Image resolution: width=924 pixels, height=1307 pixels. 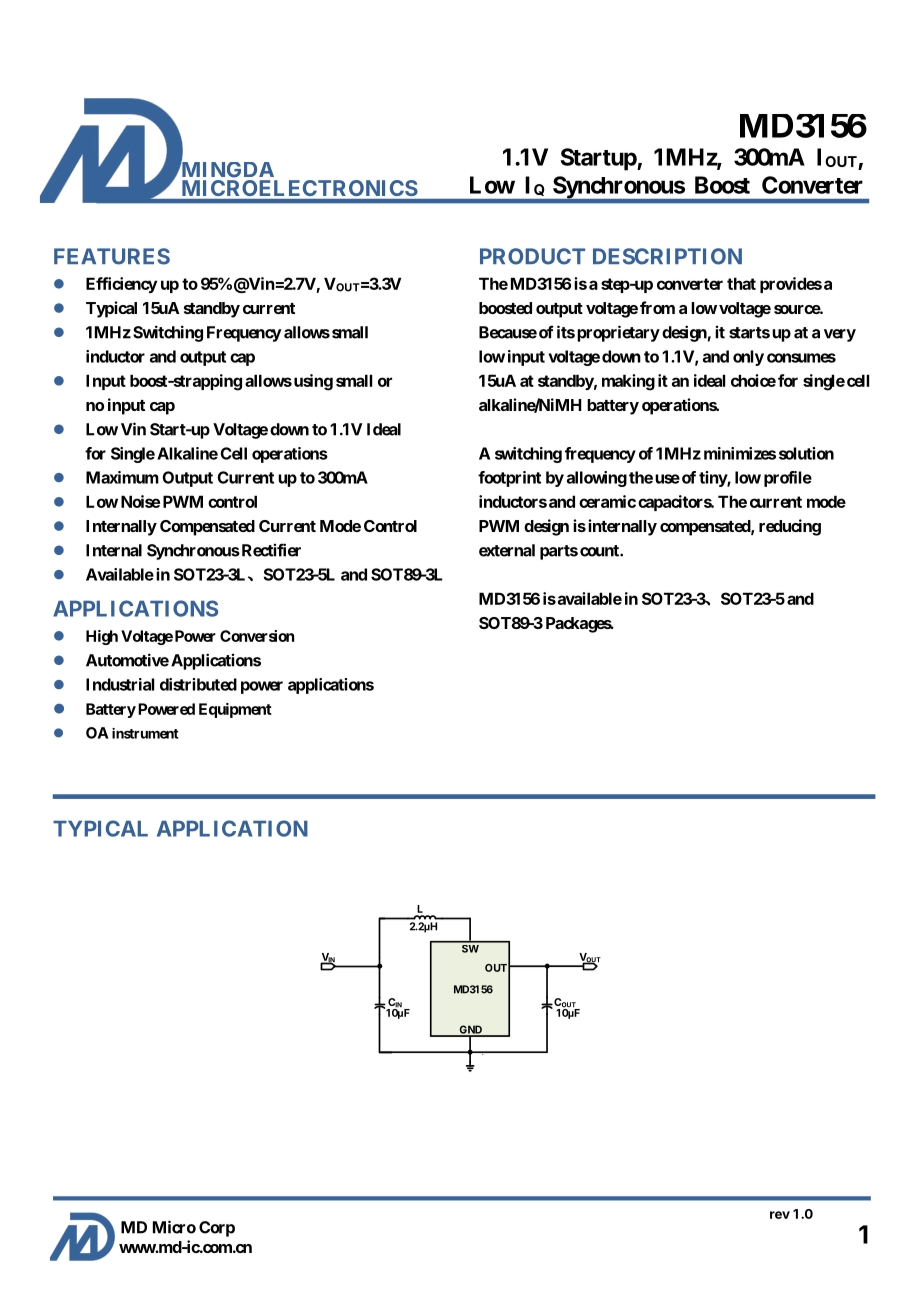 I want to click on Equipment, so click(x=235, y=710).
